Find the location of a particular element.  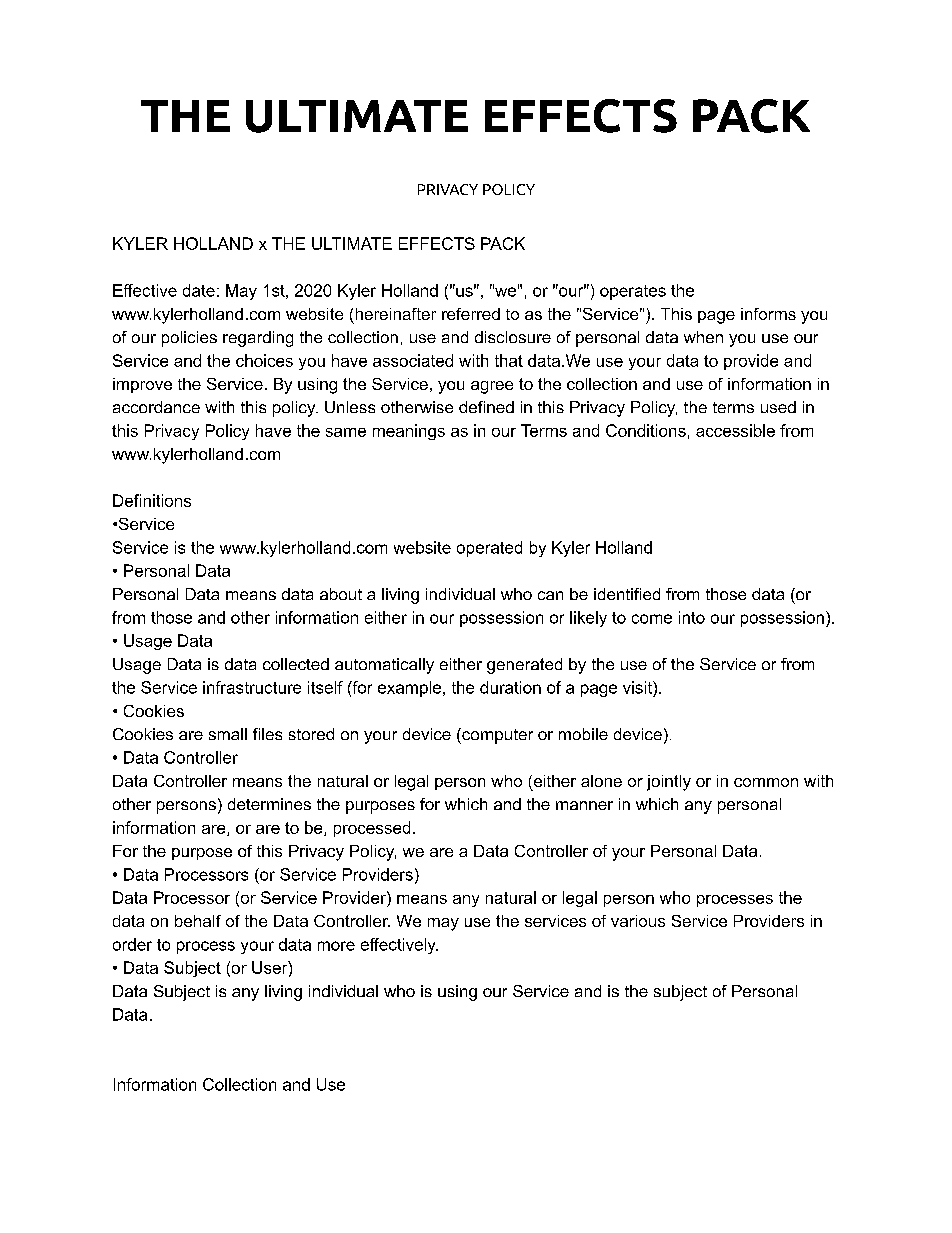

various is located at coordinates (638, 921).
